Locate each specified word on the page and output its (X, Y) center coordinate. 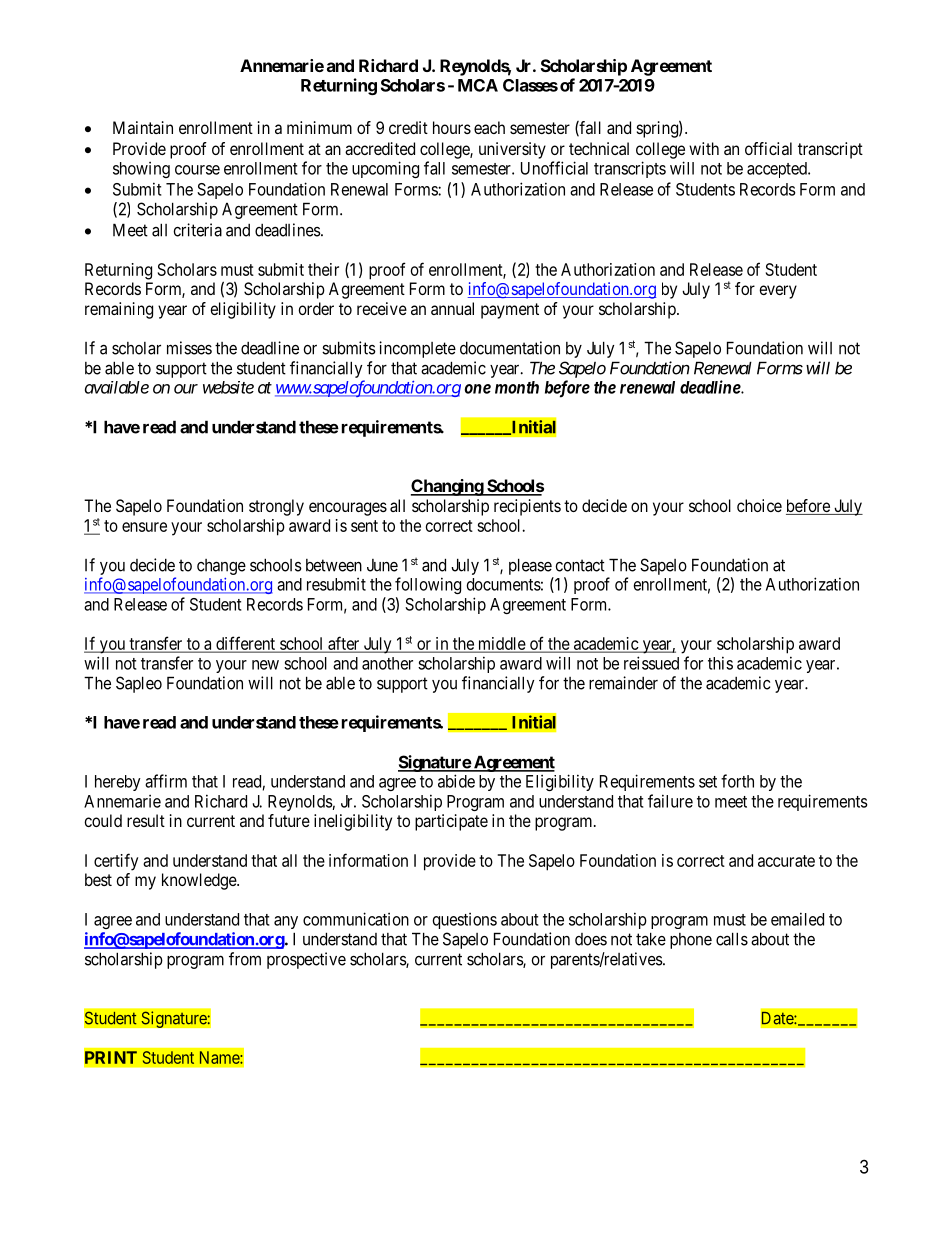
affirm (166, 781)
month (517, 387)
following (428, 585)
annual (452, 308)
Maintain (143, 127)
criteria (197, 230)
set (708, 782)
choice (759, 505)
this (720, 663)
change (221, 567)
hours (452, 127)
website (228, 387)
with (704, 148)
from (245, 959)
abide (456, 781)
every (778, 292)
